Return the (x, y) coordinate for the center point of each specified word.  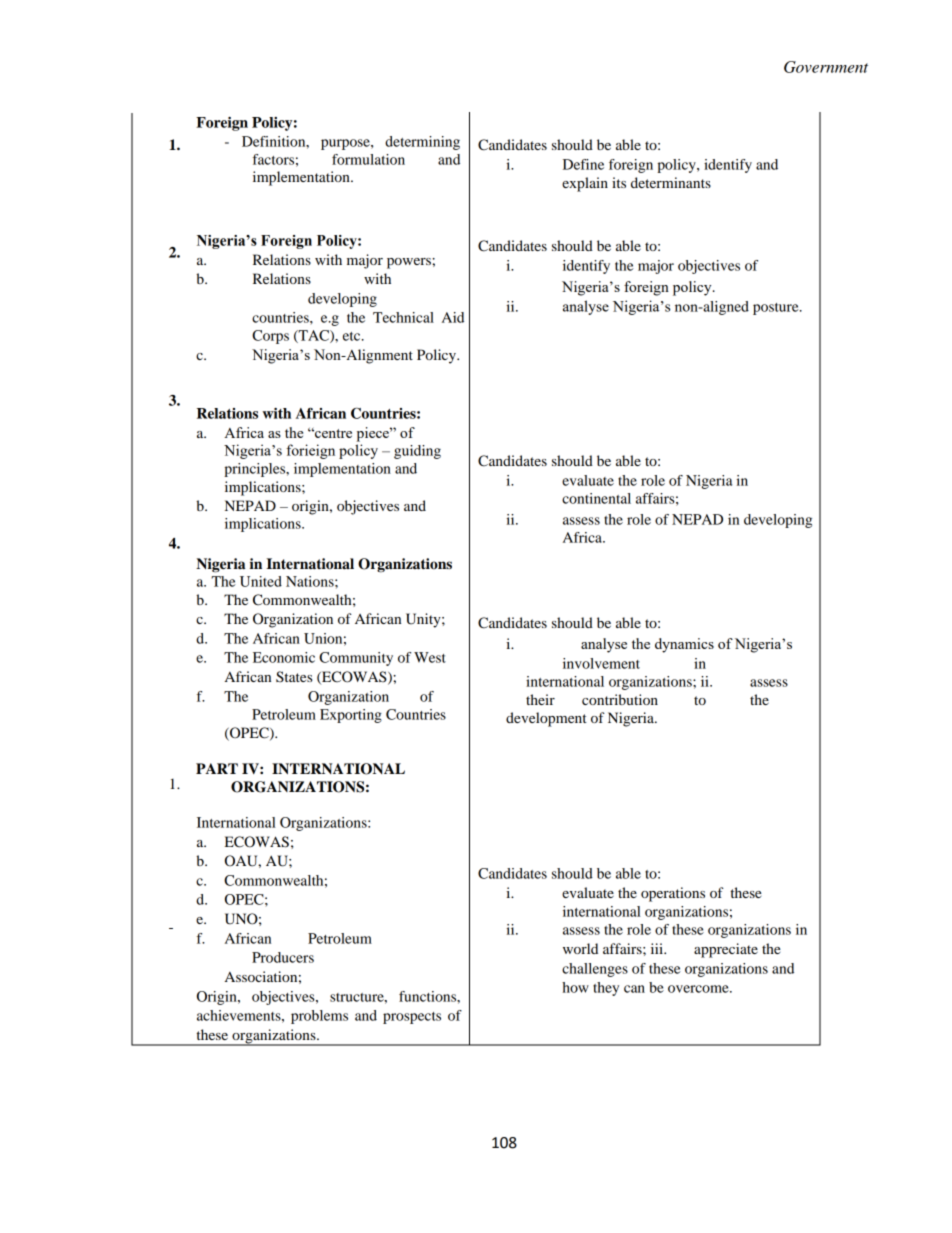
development (546, 719)
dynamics (684, 645)
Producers (283, 957)
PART (217, 768)
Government (826, 67)
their (540, 699)
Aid (453, 317)
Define (583, 164)
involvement (601, 663)
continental (596, 498)
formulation (368, 159)
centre (332, 433)
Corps (270, 337)
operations (673, 894)
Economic (284, 657)
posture (777, 309)
